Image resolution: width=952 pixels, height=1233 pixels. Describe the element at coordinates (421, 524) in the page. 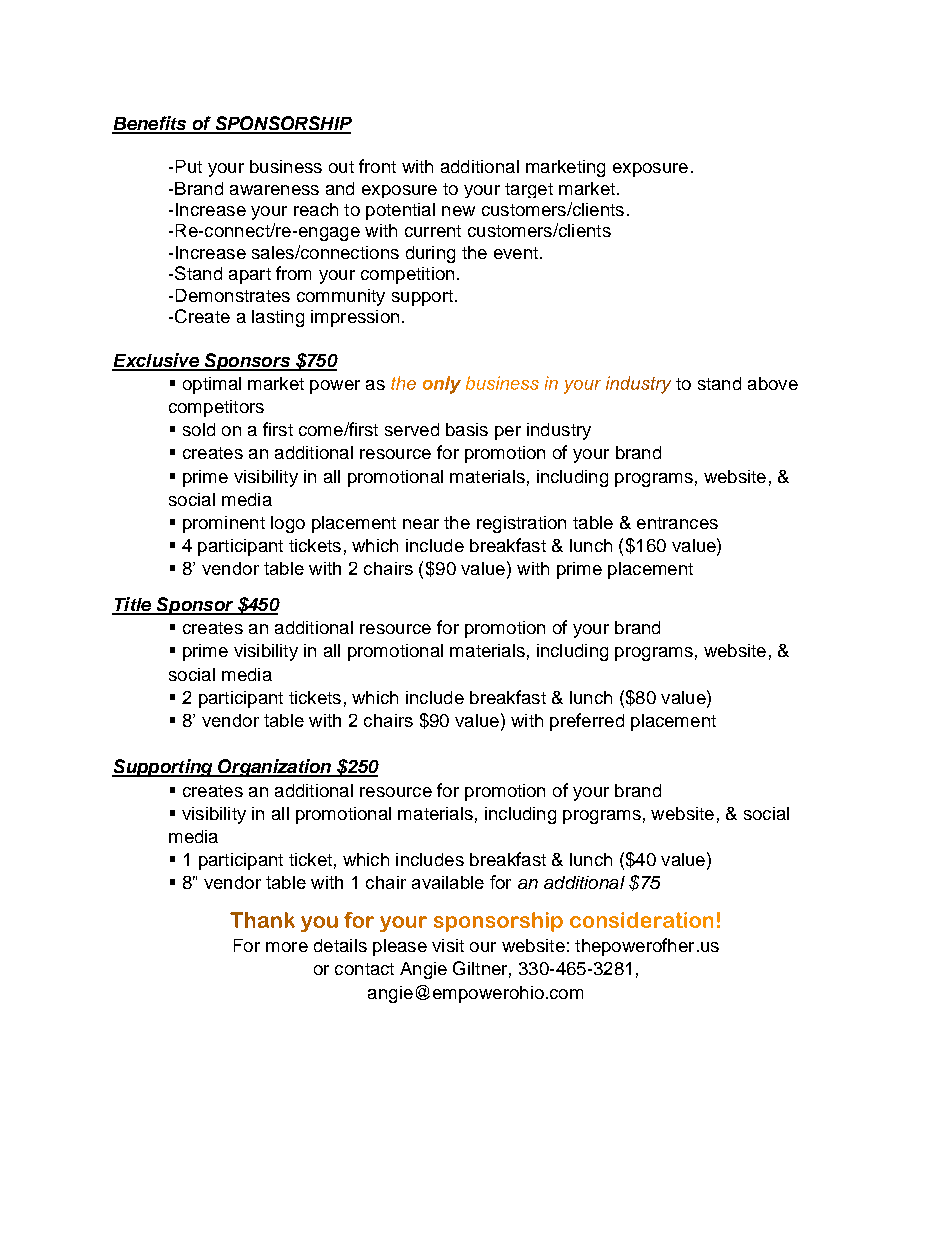

I see `near` at that location.
